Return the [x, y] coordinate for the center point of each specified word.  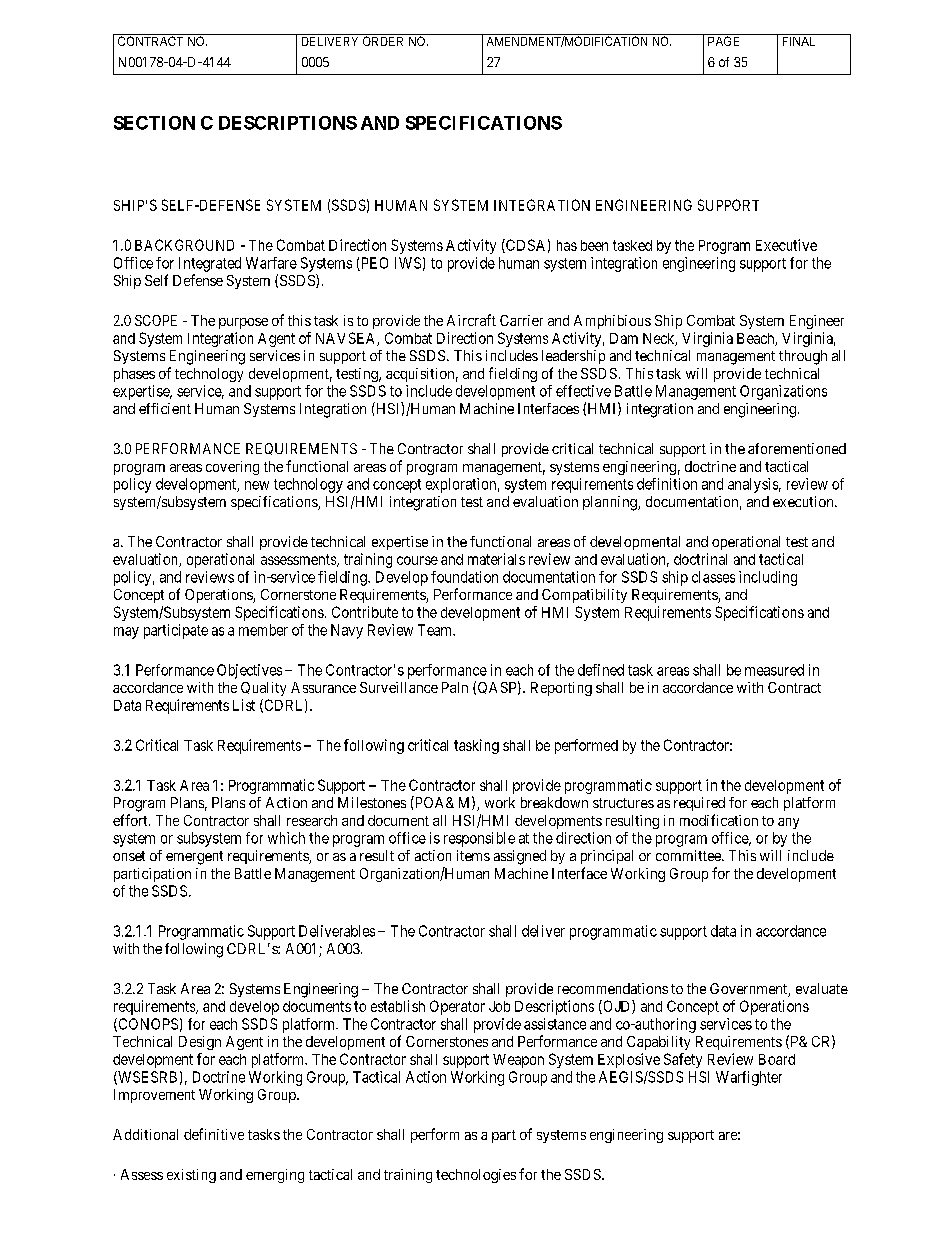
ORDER [383, 40]
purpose [243, 323]
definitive [214, 1134]
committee [689, 855]
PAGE [724, 40]
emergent [194, 858]
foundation [464, 577]
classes [713, 577]
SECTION [154, 123]
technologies [476, 1176]
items [473, 855]
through [803, 357]
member [263, 630]
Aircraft [471, 320]
